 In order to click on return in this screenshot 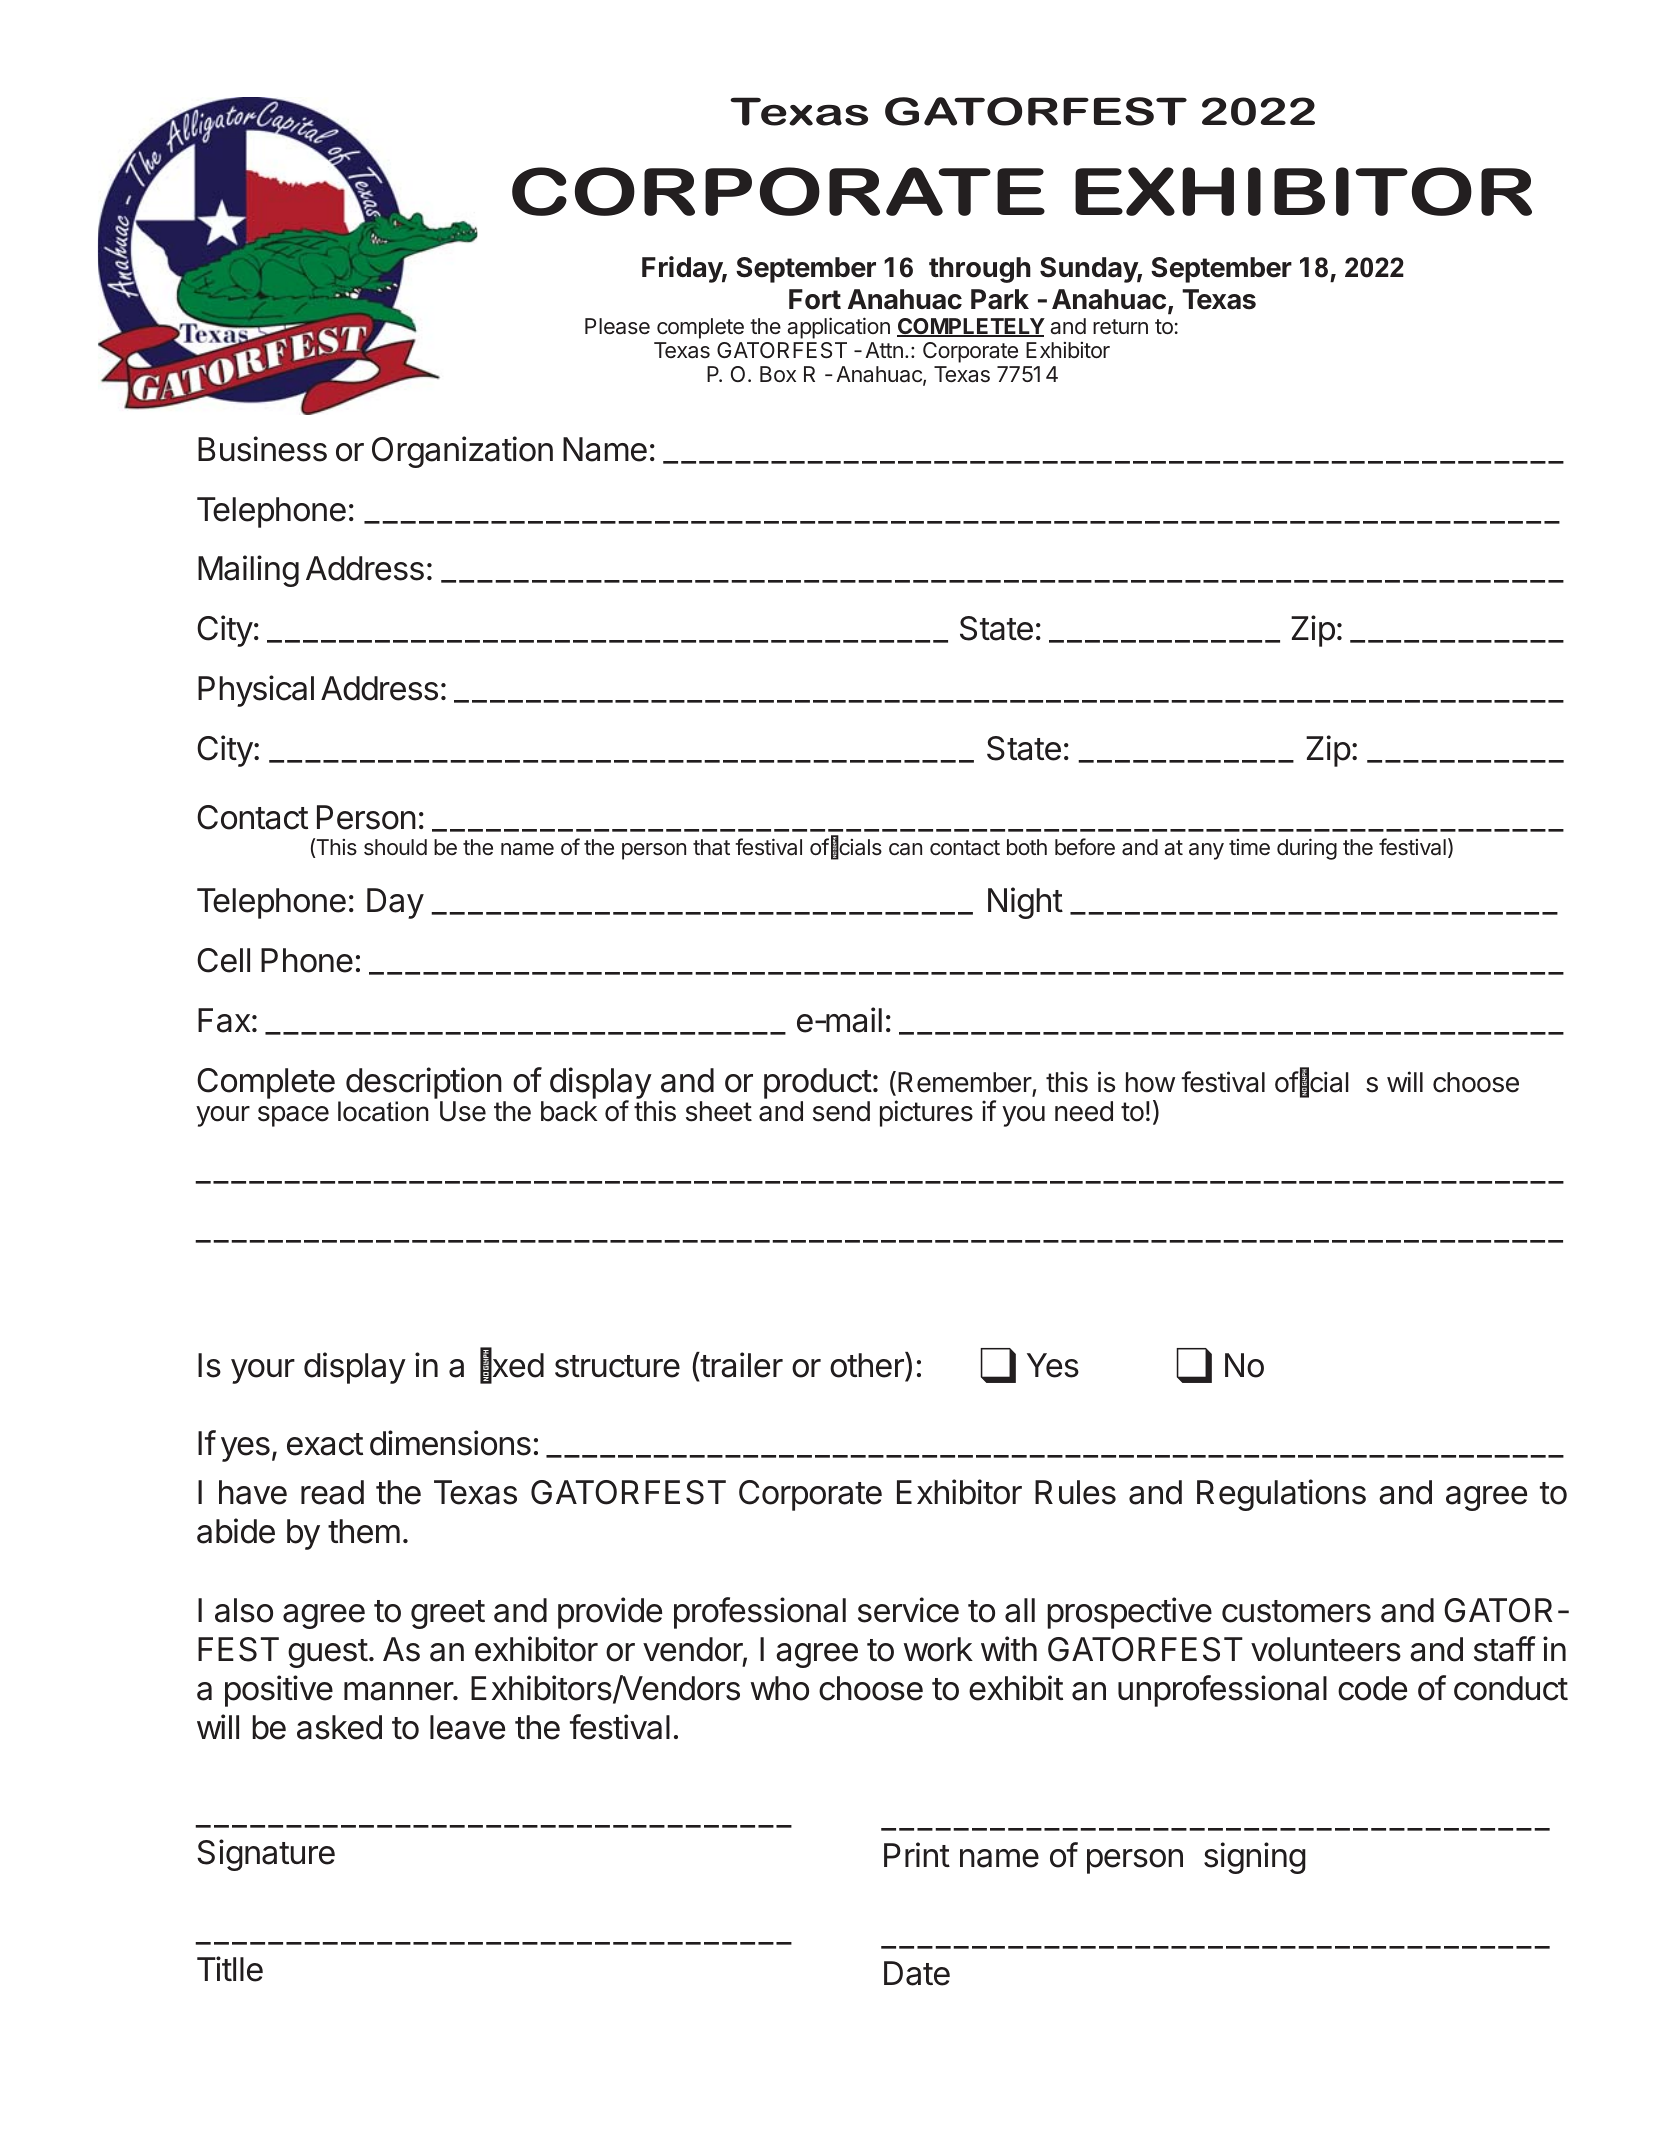, I will do `click(1120, 326)`.
